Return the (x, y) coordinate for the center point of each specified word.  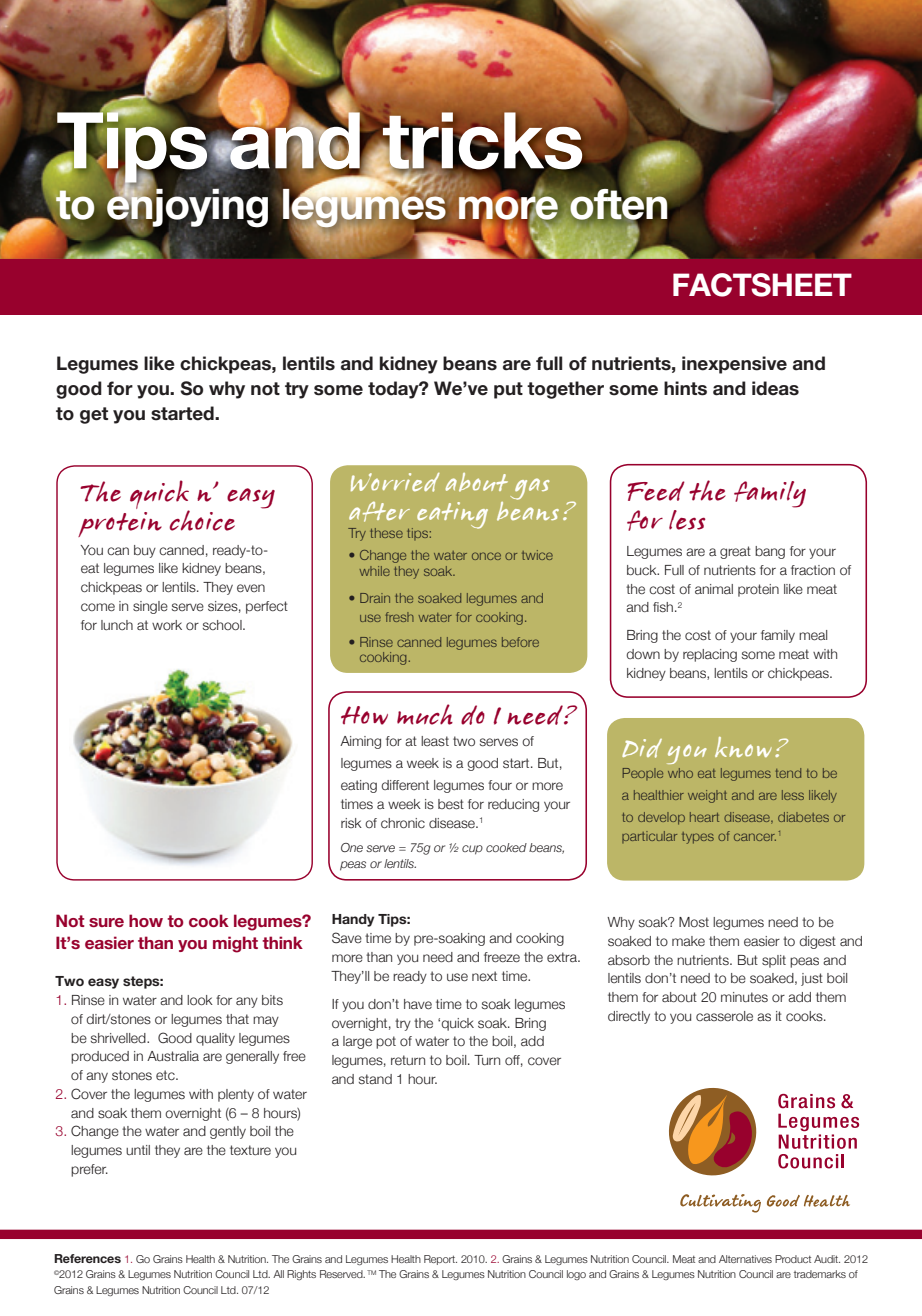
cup (472, 850)
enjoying (187, 208)
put (508, 390)
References (87, 1258)
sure (106, 922)
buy (145, 551)
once (486, 556)
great (735, 552)
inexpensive (734, 365)
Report (440, 1260)
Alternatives (745, 1259)
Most (694, 922)
